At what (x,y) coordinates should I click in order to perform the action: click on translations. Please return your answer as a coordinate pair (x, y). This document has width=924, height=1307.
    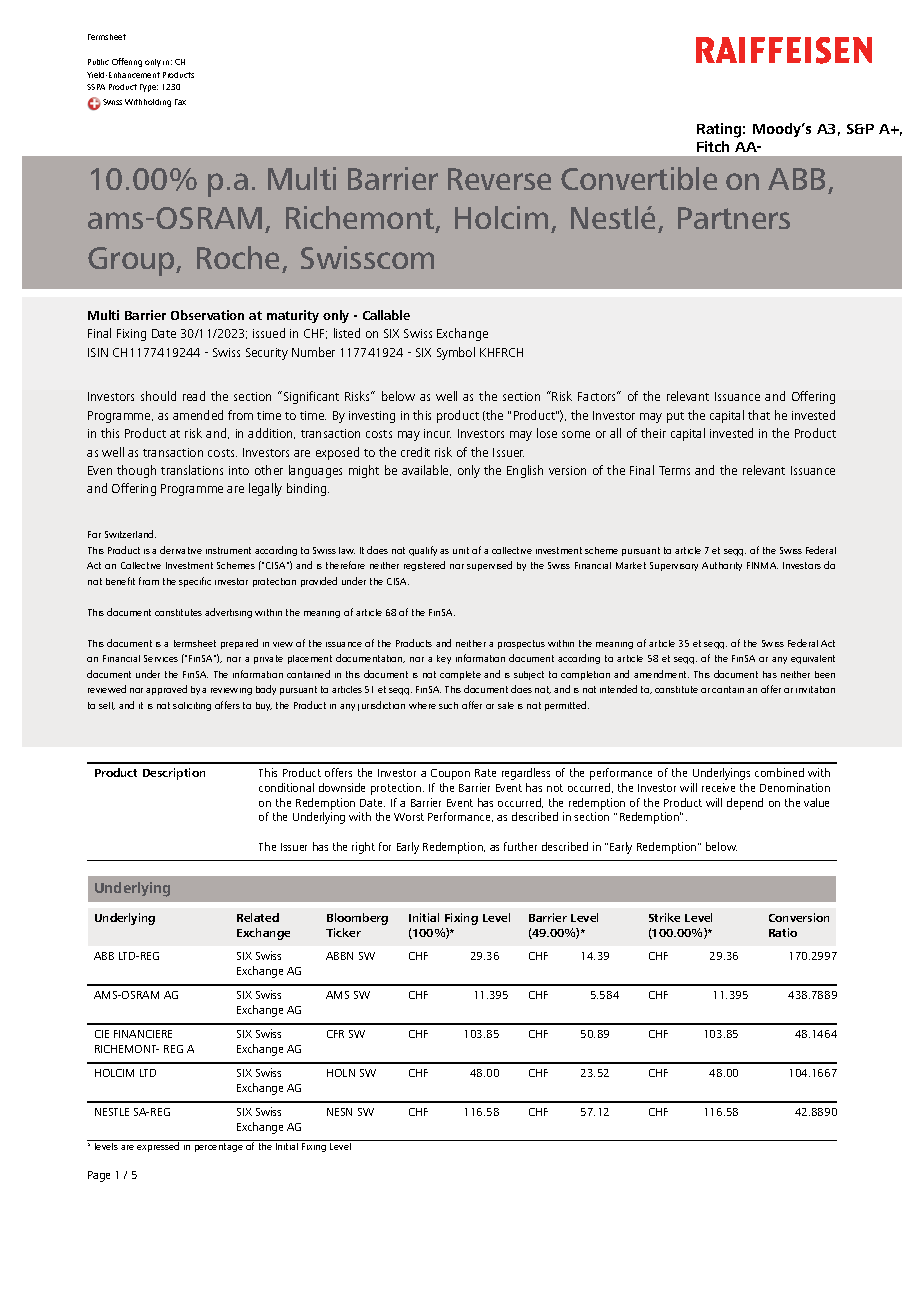
    Looking at the image, I should click on (192, 470).
